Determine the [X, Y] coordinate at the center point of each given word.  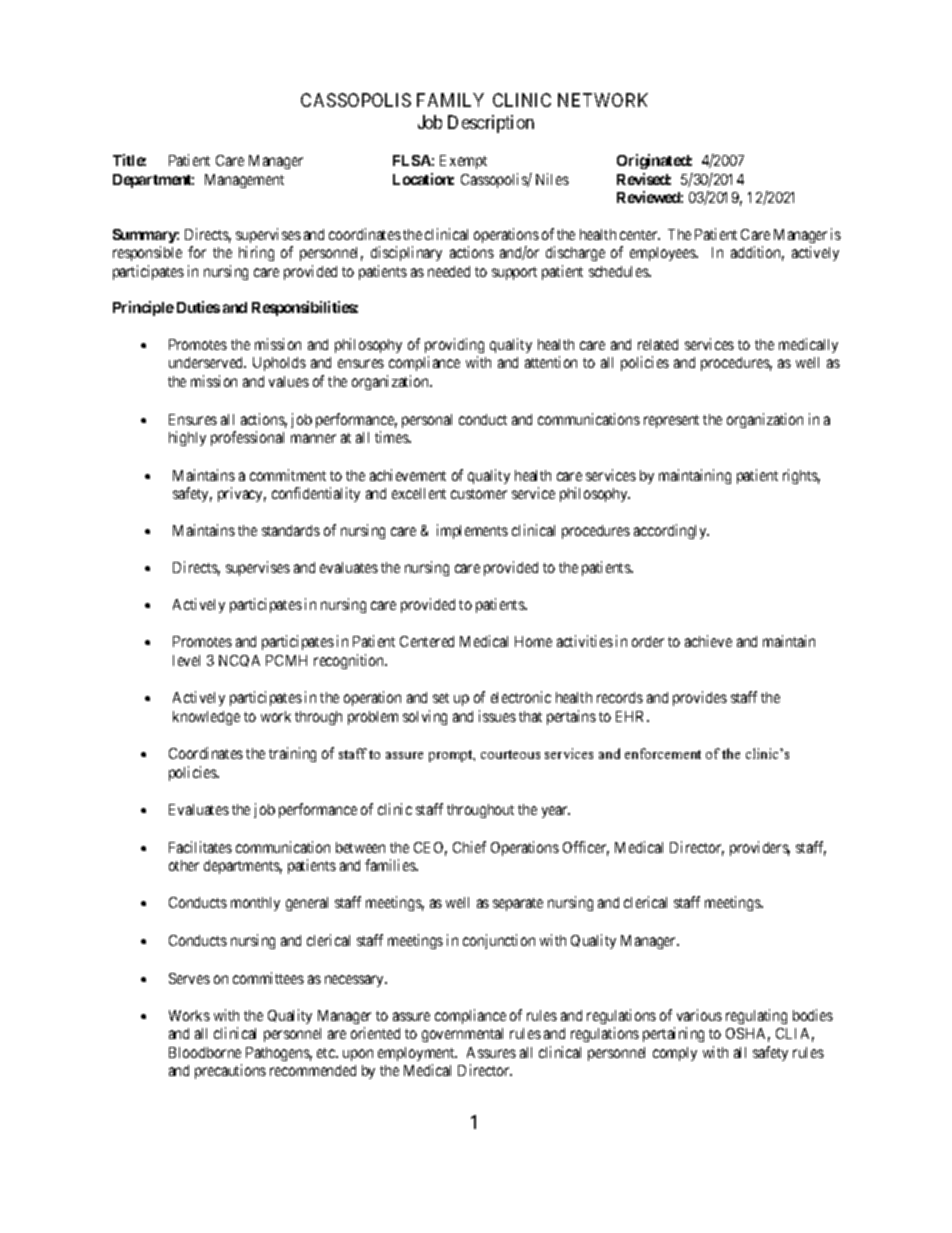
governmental [462, 1035]
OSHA [748, 1035]
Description [491, 124]
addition [757, 253]
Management [244, 181]
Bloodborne [205, 1052]
